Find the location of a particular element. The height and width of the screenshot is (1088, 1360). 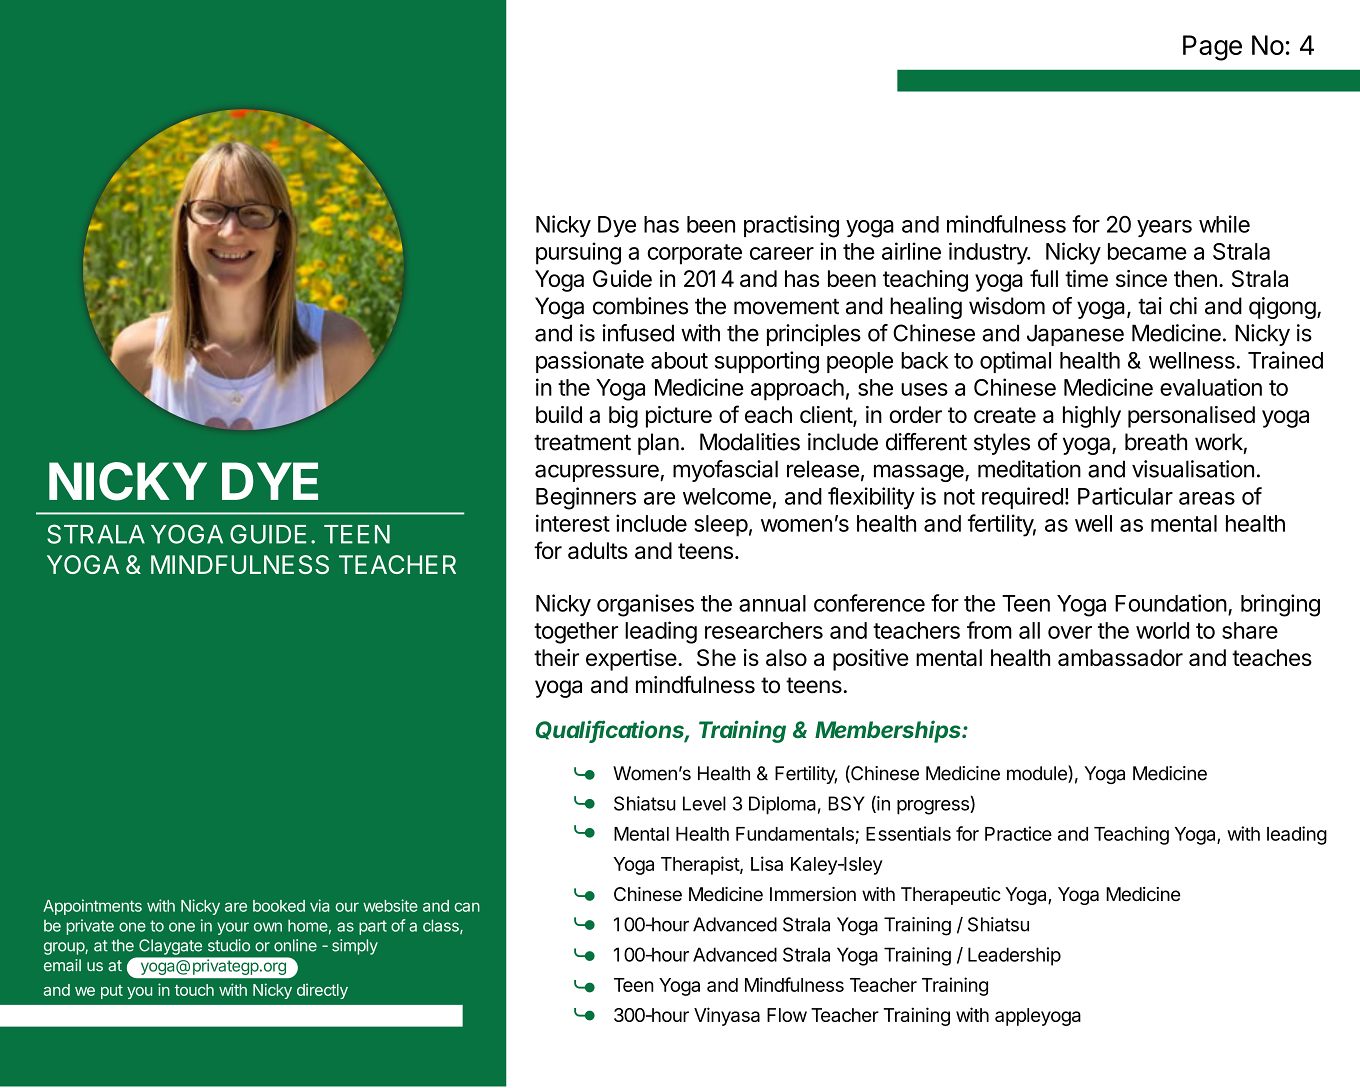

sleep is located at coordinates (721, 526).
